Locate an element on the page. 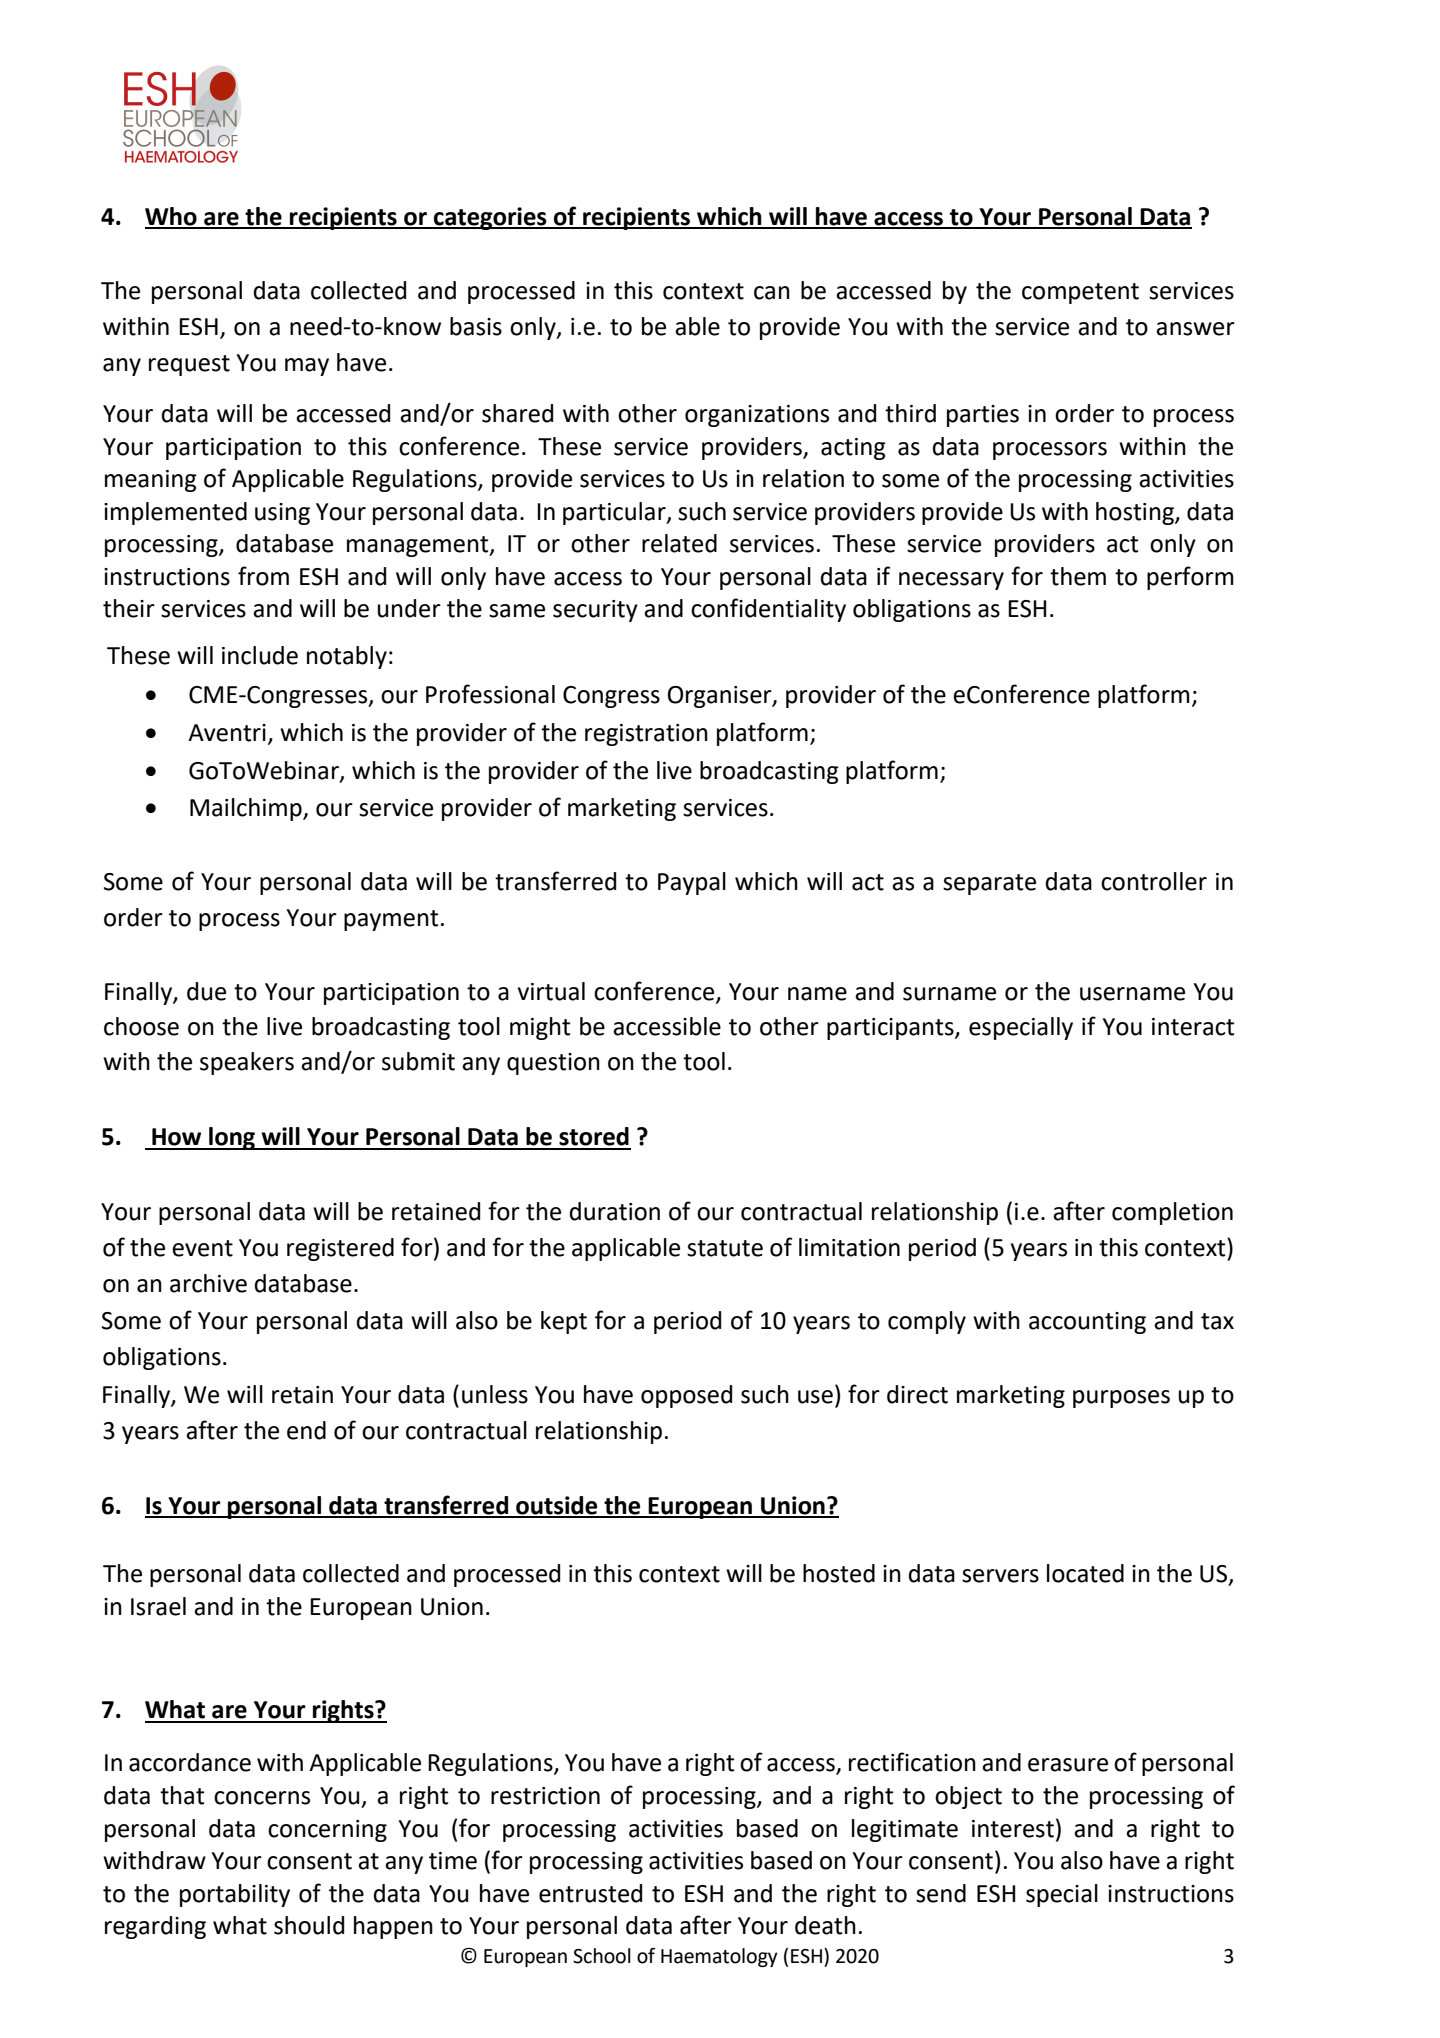  may is located at coordinates (307, 367).
